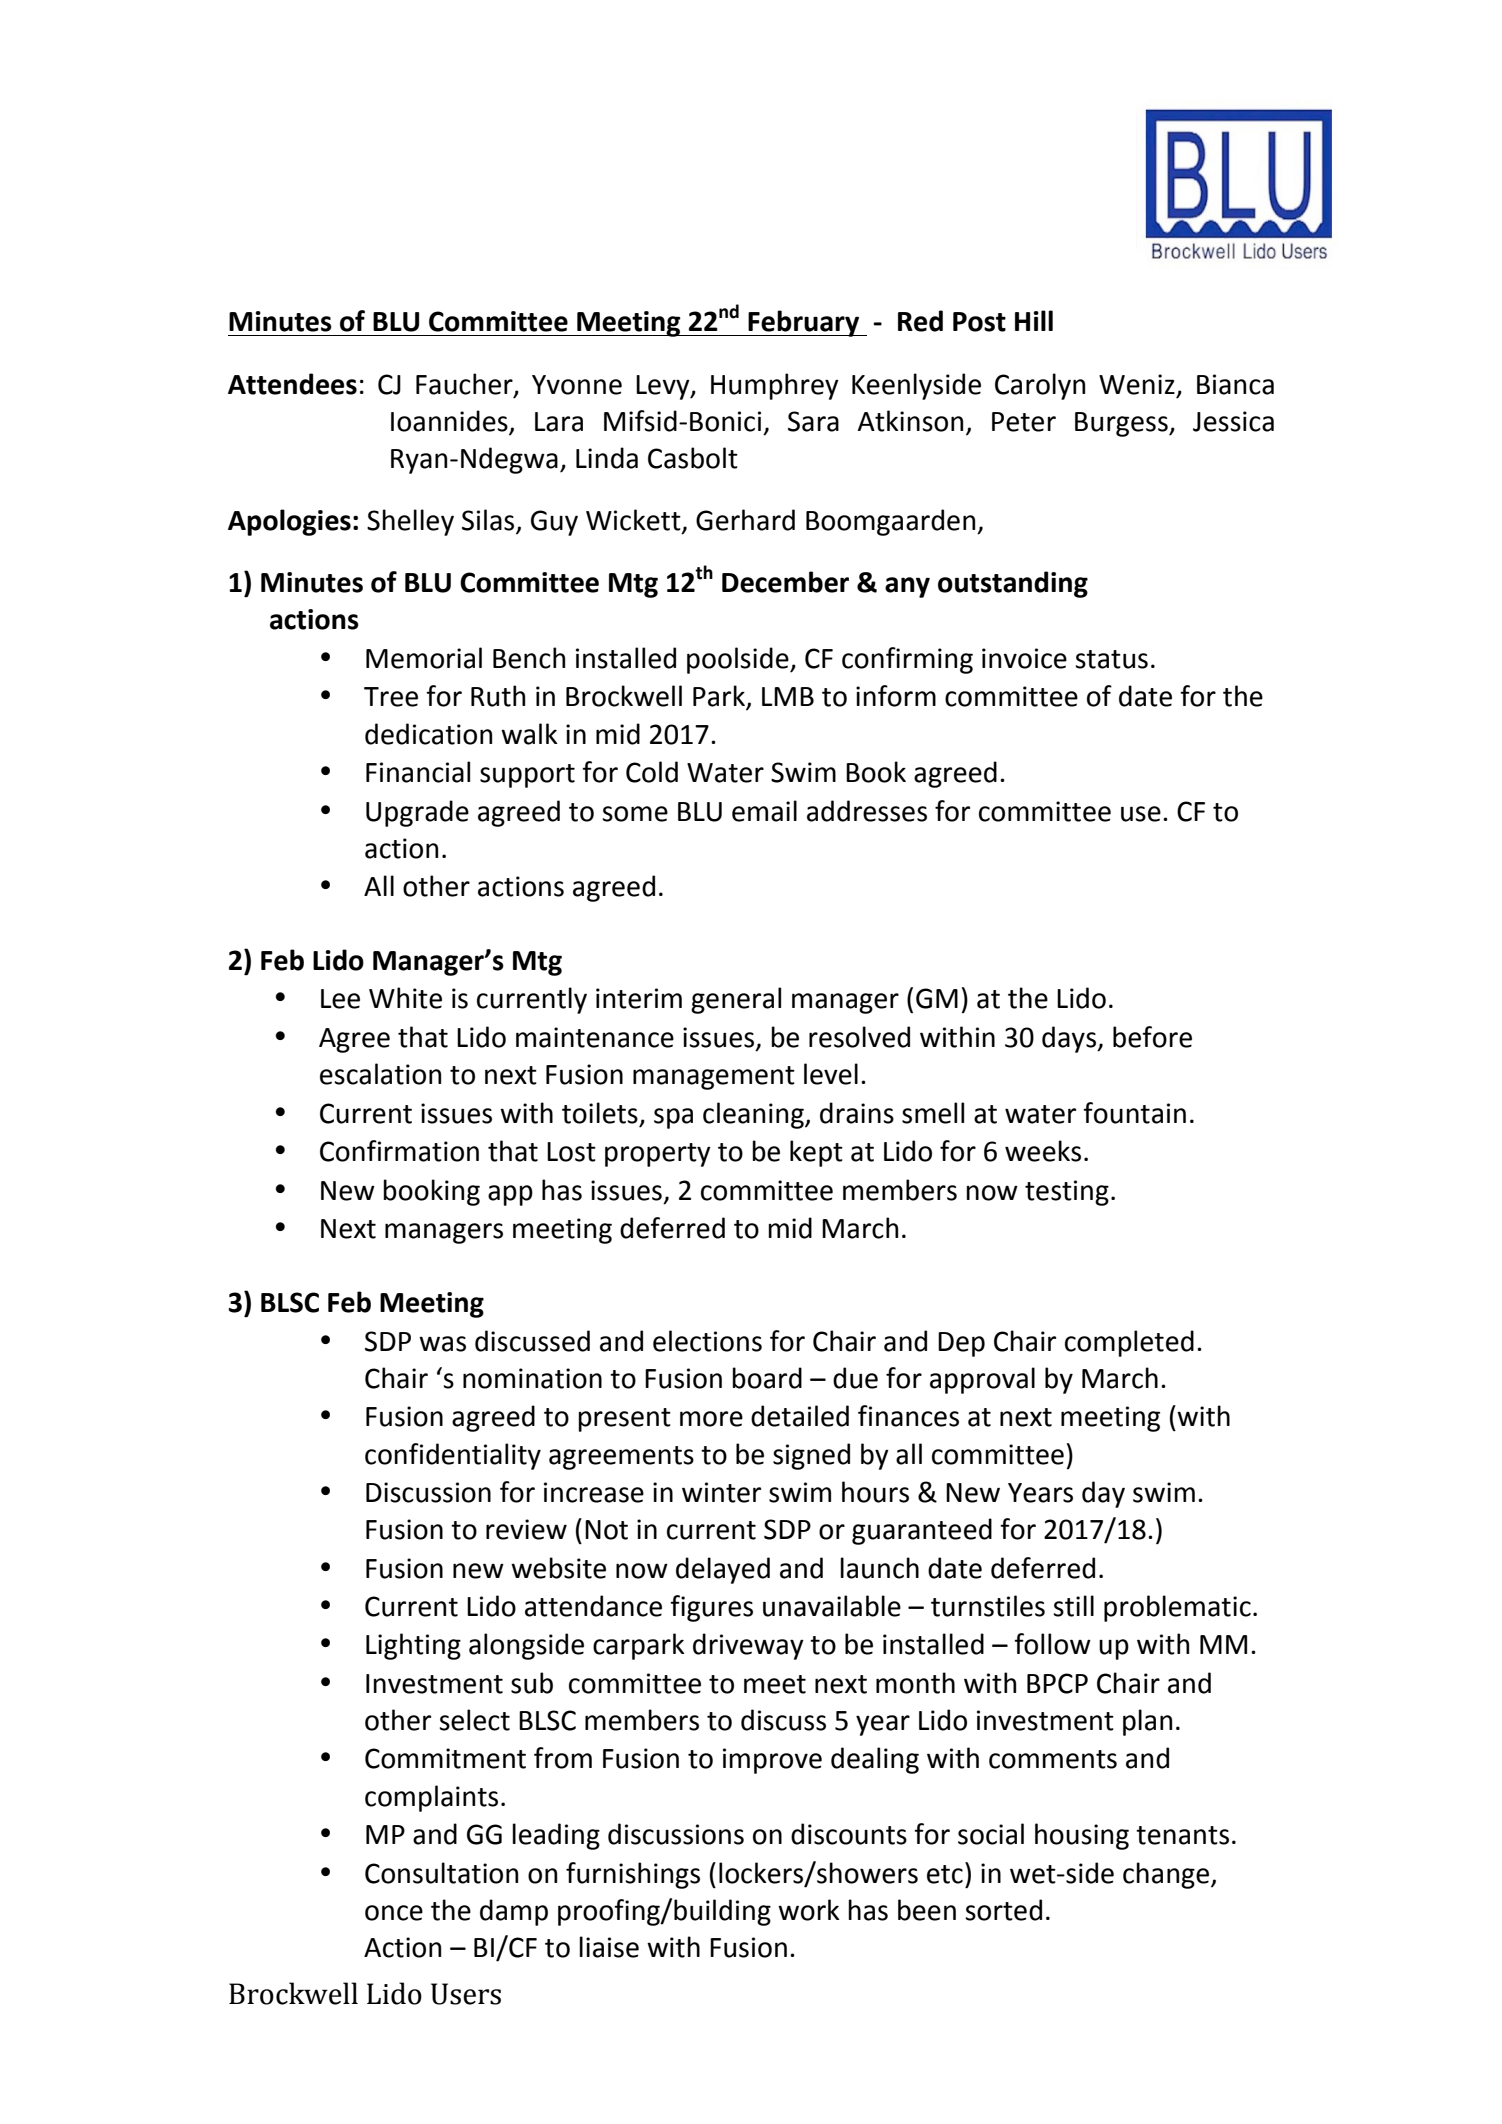 The height and width of the document is (2124, 1502). What do you see at coordinates (292, 384) in the document?
I see `Attendees` at bounding box center [292, 384].
